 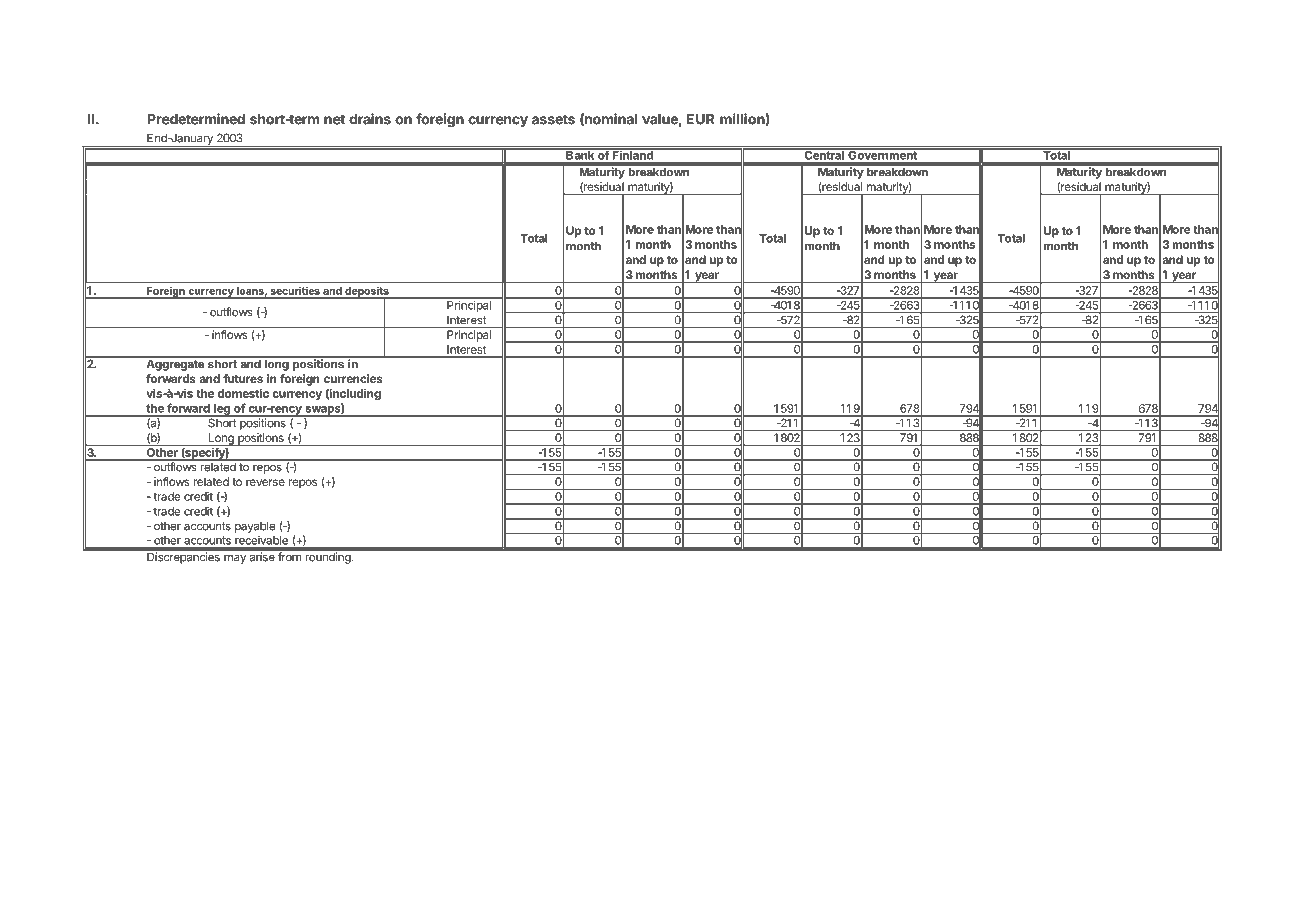 What do you see at coordinates (370, 119) in the screenshot?
I see `drains` at bounding box center [370, 119].
